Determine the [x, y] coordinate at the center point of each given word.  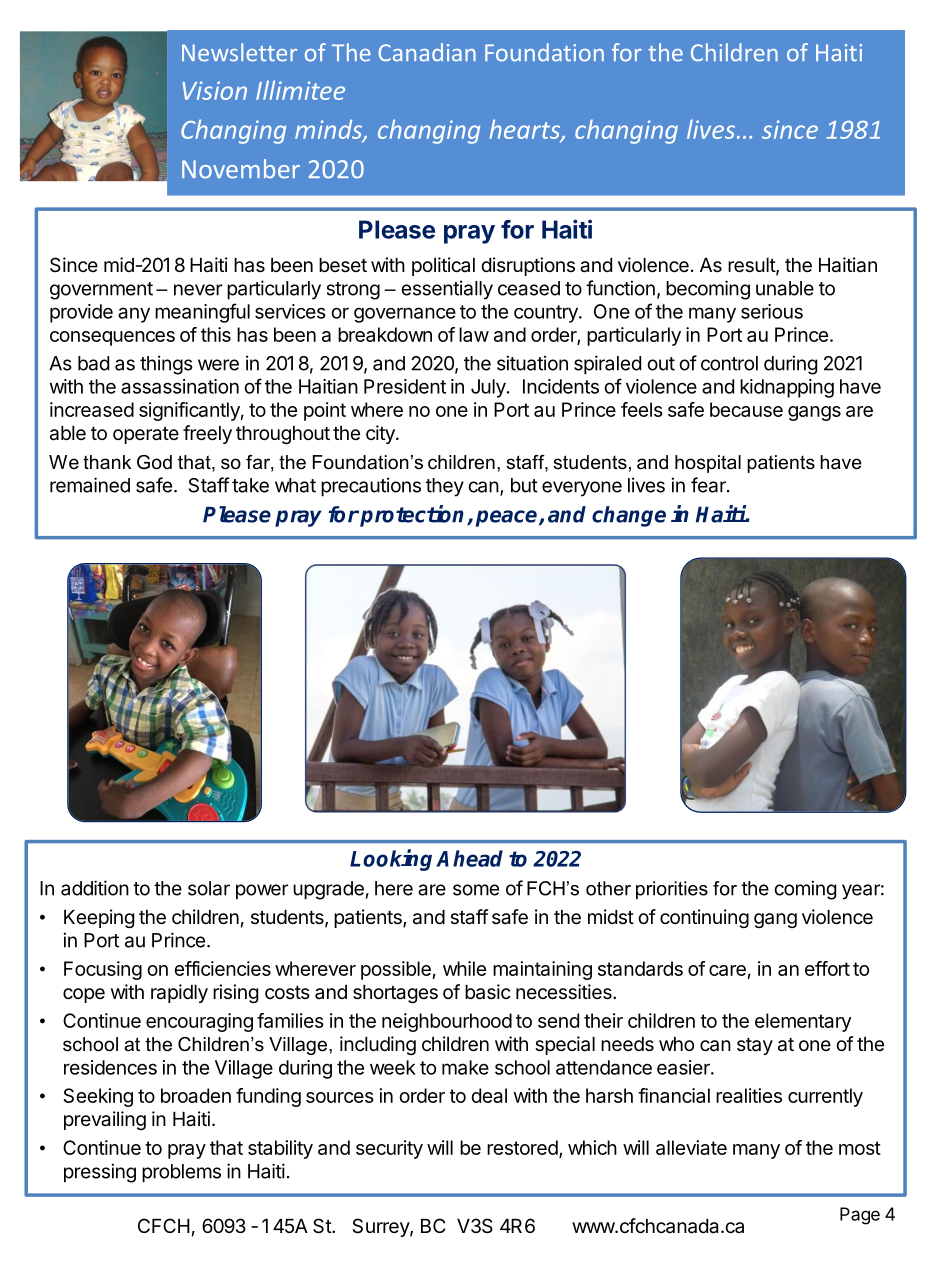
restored [522, 1147]
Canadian [427, 52]
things [166, 365]
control [729, 363]
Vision [214, 90]
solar [209, 888]
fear [709, 485]
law [474, 334]
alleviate [691, 1147]
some [476, 890]
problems [181, 1173]
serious [772, 311]
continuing [704, 918]
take [250, 485]
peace [508, 518]
